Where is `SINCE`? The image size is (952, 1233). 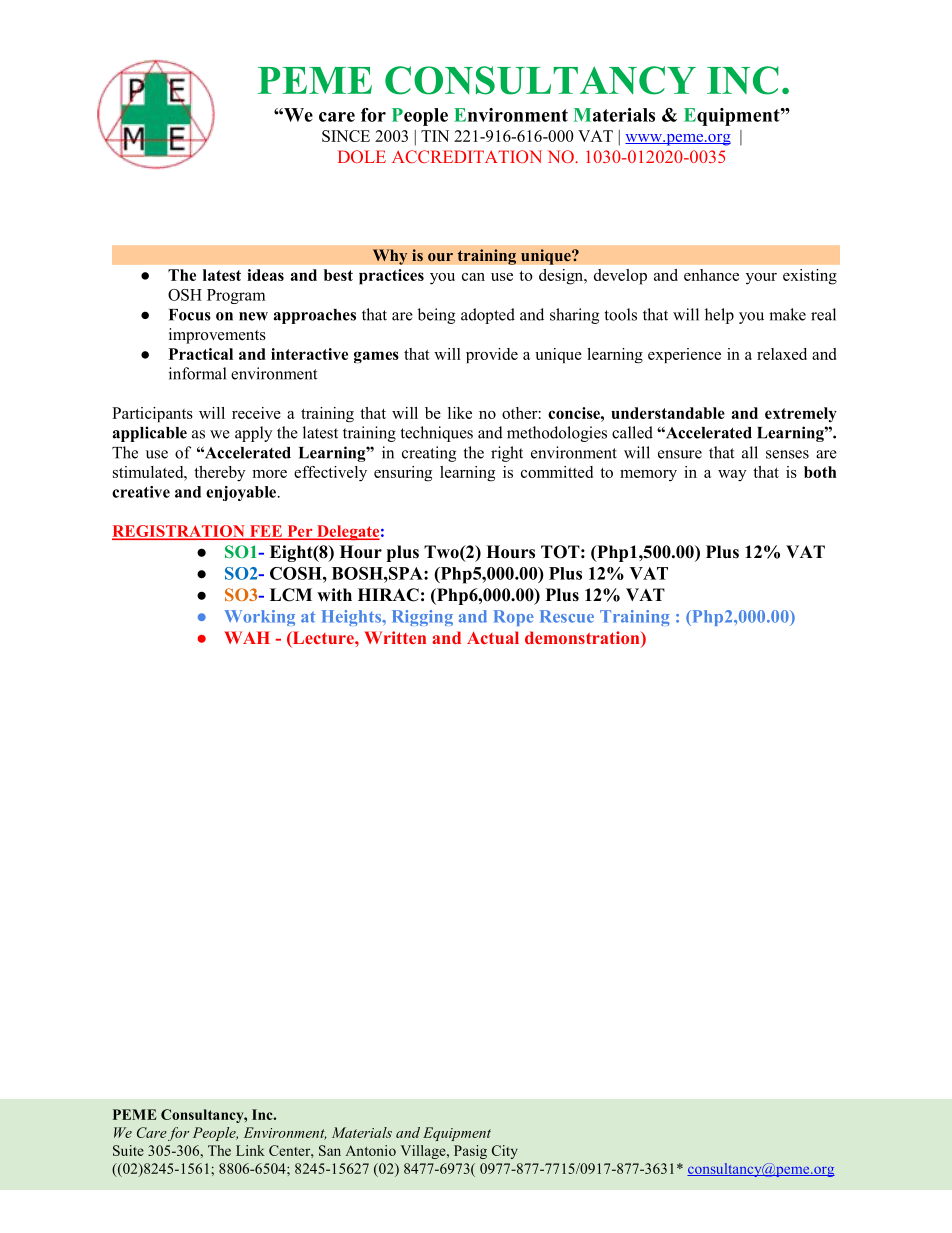 SINCE is located at coordinates (346, 136).
